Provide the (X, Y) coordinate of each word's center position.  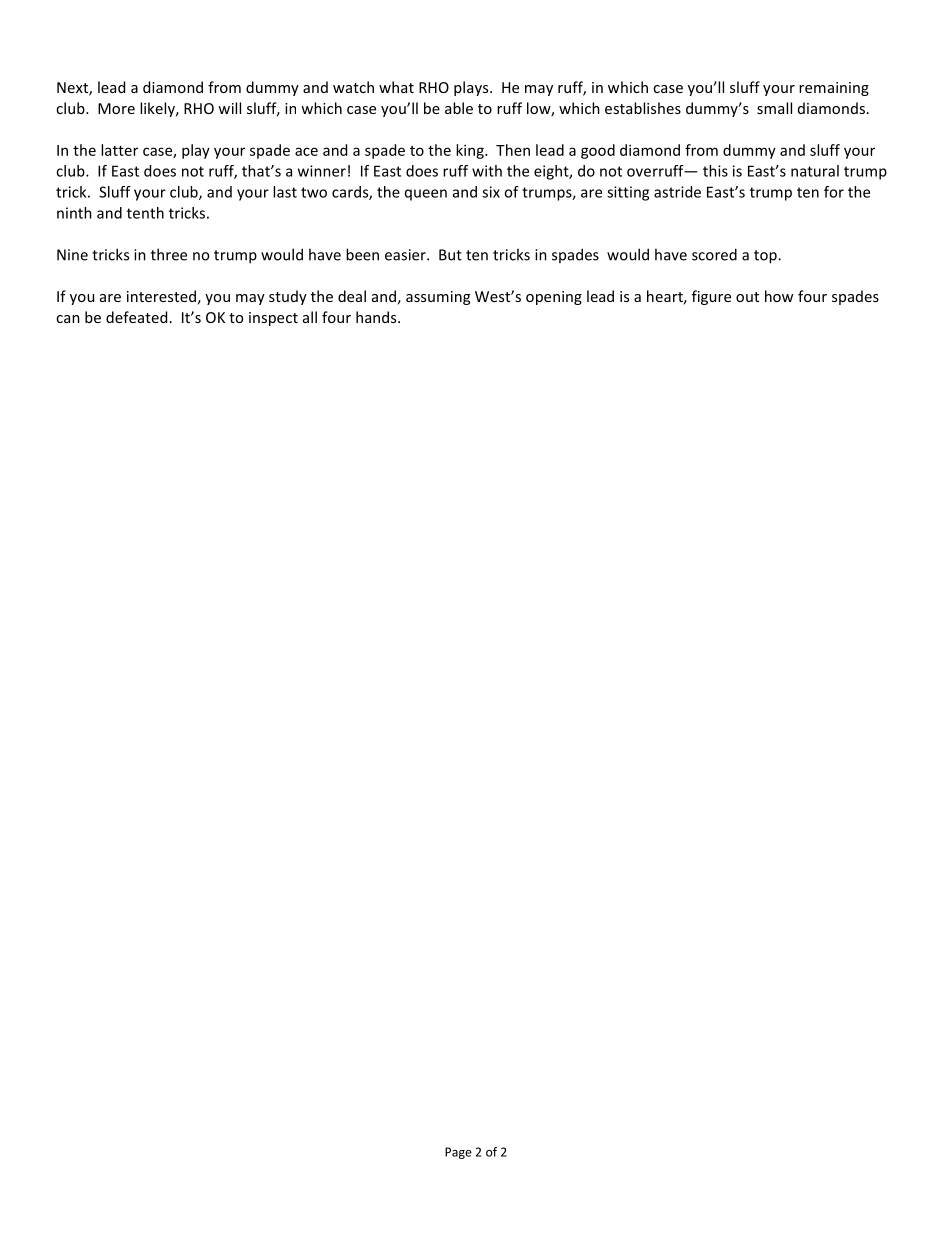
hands (377, 317)
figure (711, 297)
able (459, 108)
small (774, 108)
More (116, 108)
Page (458, 1153)
